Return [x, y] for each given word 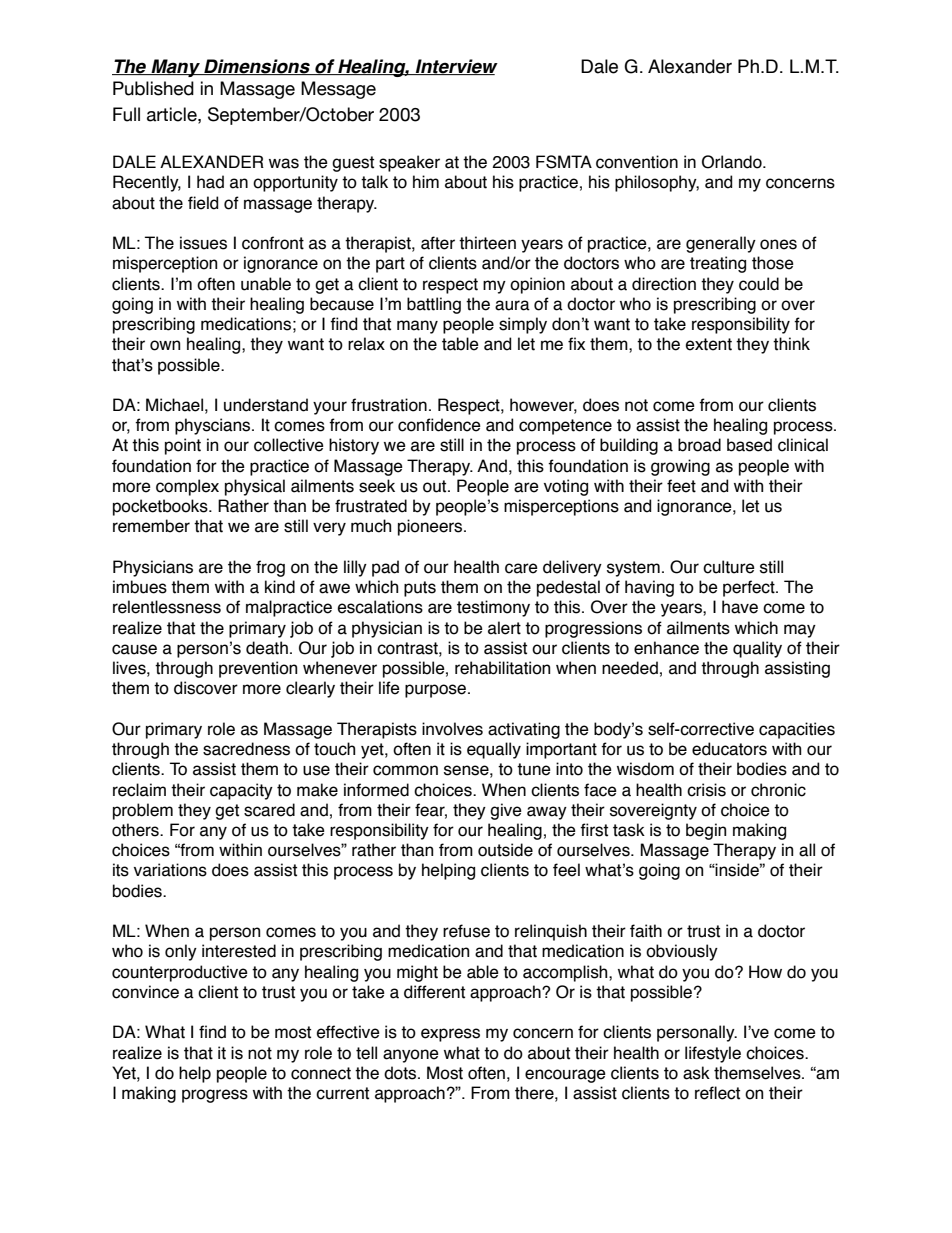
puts [420, 589]
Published [153, 88]
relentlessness [167, 607]
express [450, 1035]
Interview [456, 67]
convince [145, 992]
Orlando [733, 162]
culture [729, 567]
